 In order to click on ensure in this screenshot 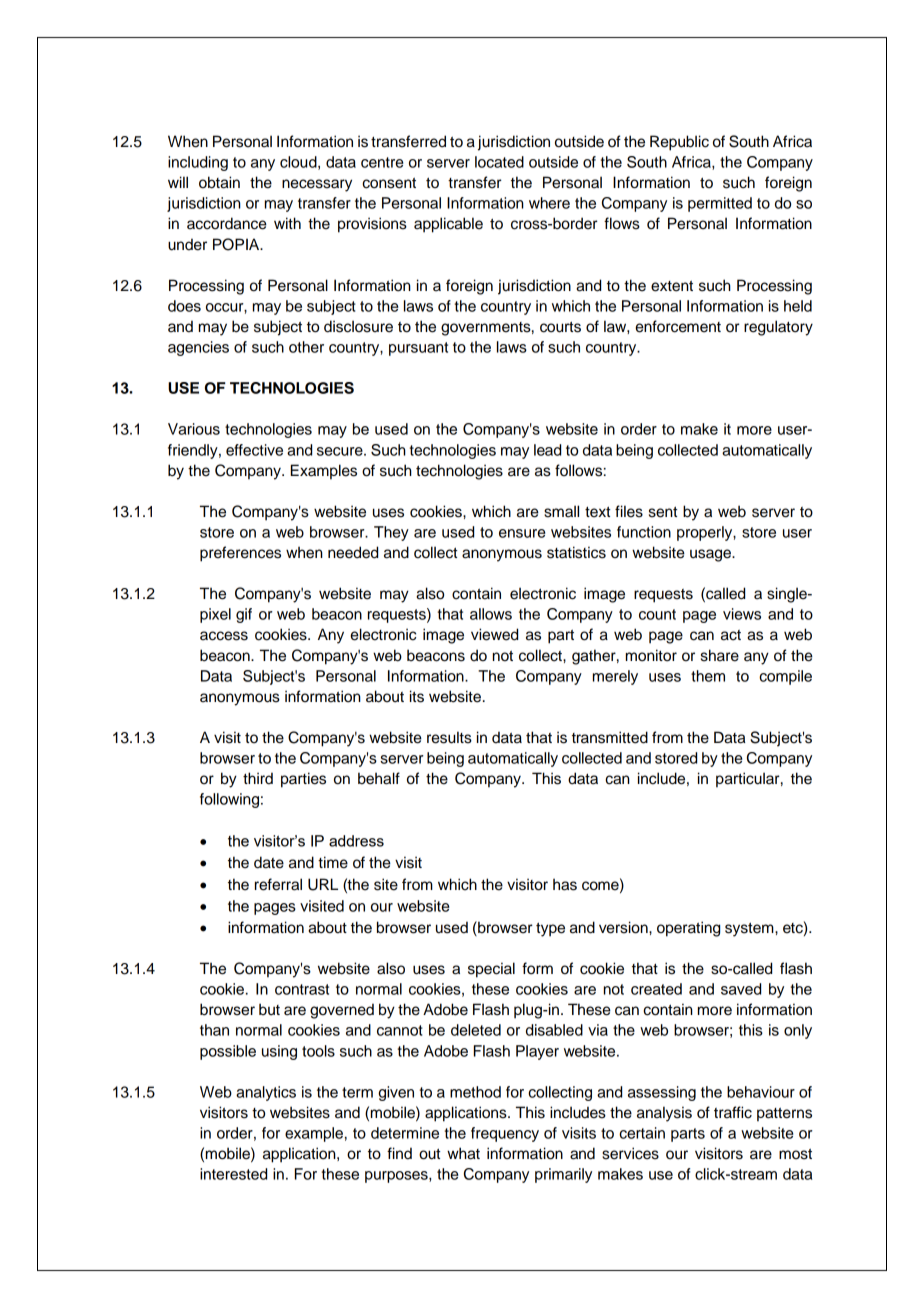, I will do `click(522, 533)`.
